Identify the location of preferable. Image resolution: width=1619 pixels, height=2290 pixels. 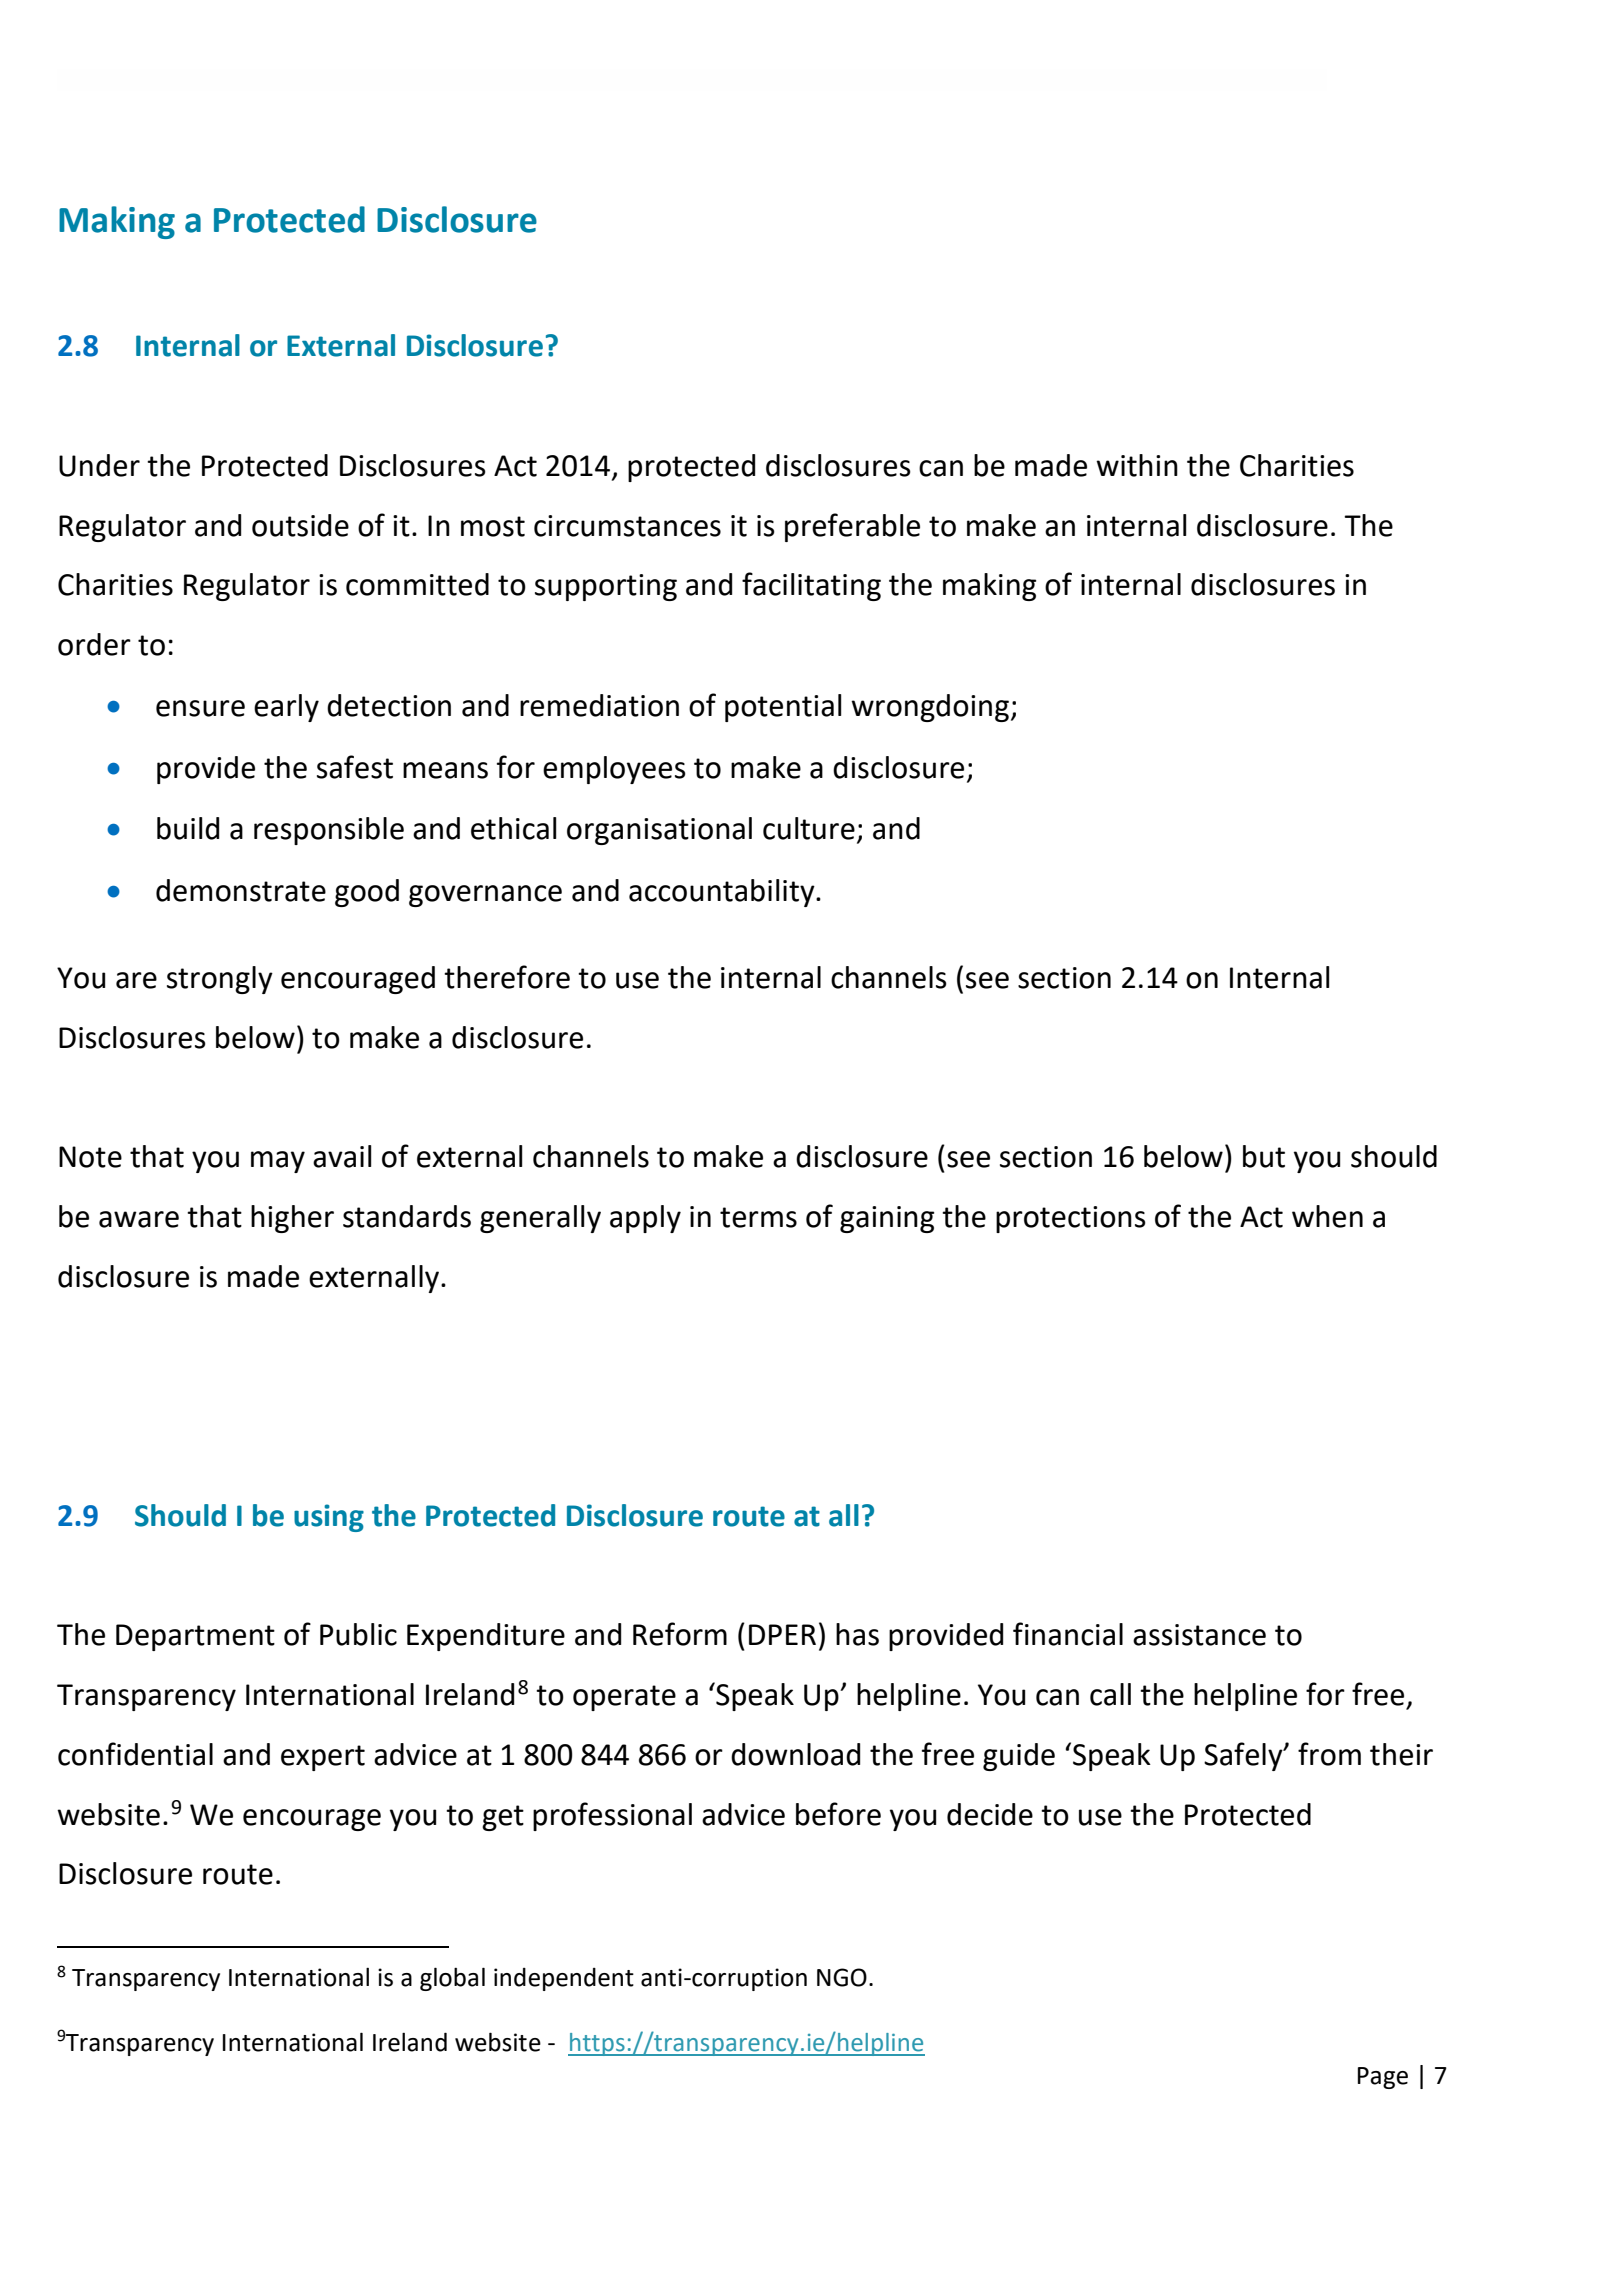
(852, 527).
